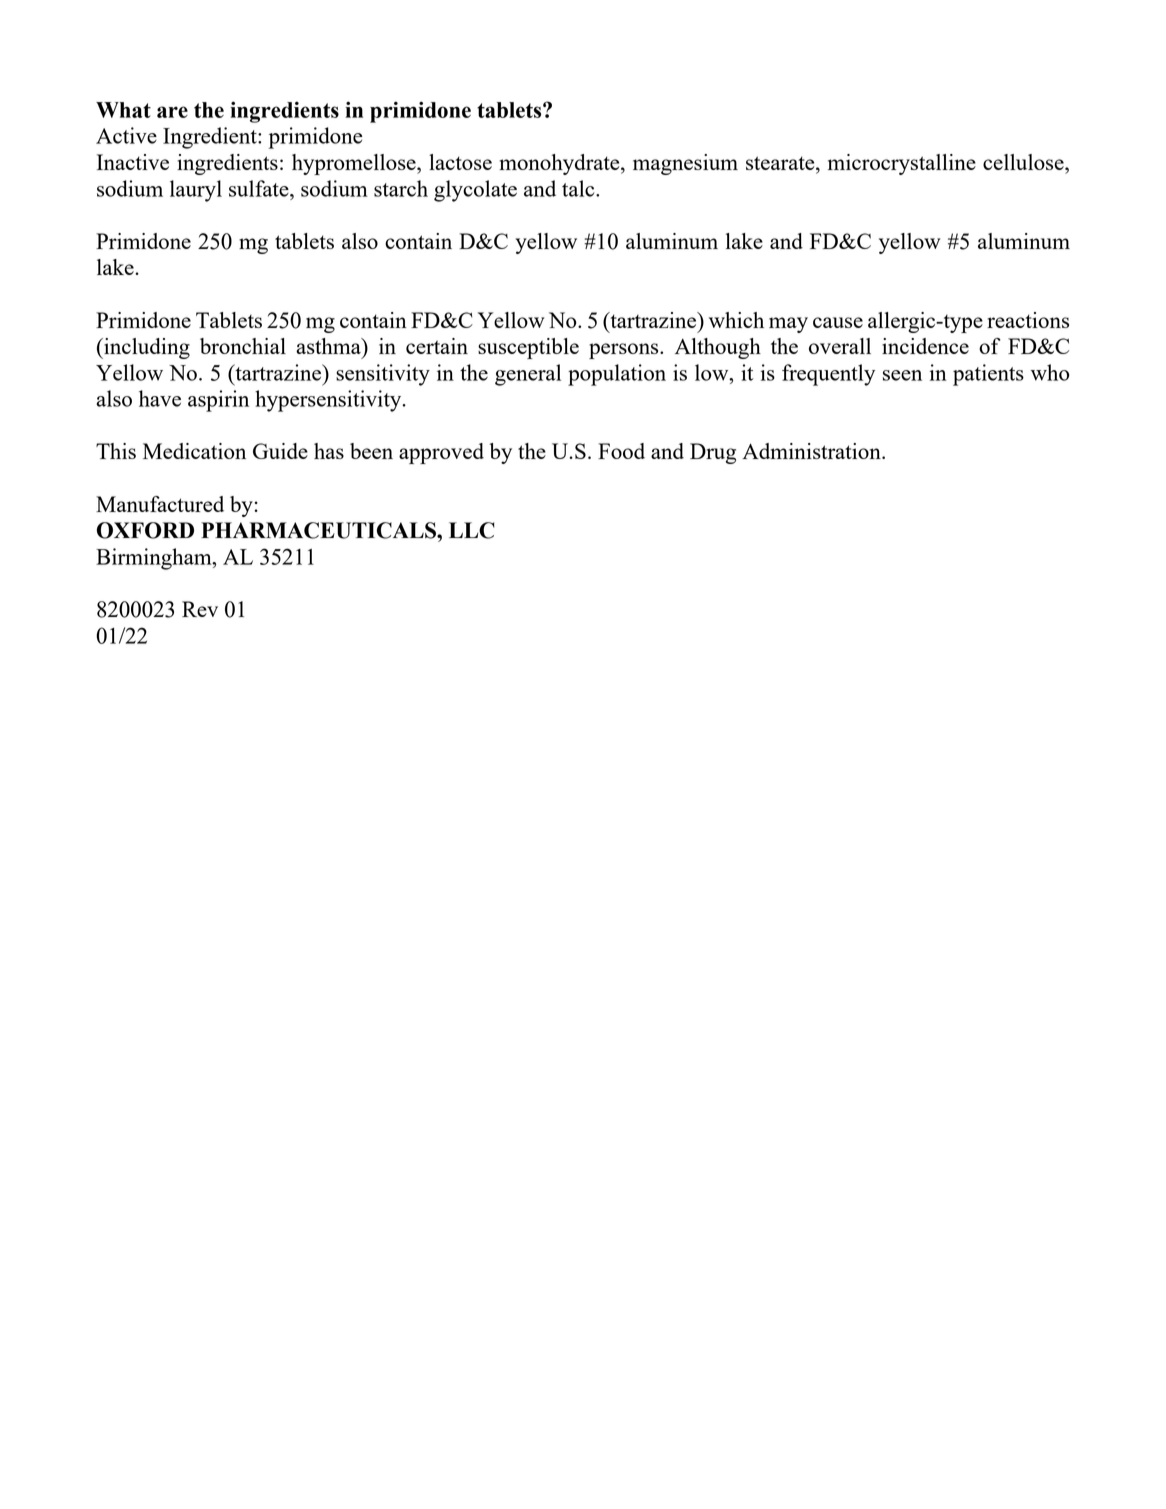 This image has width=1166, height=1509. I want to click on LLC, so click(472, 530).
